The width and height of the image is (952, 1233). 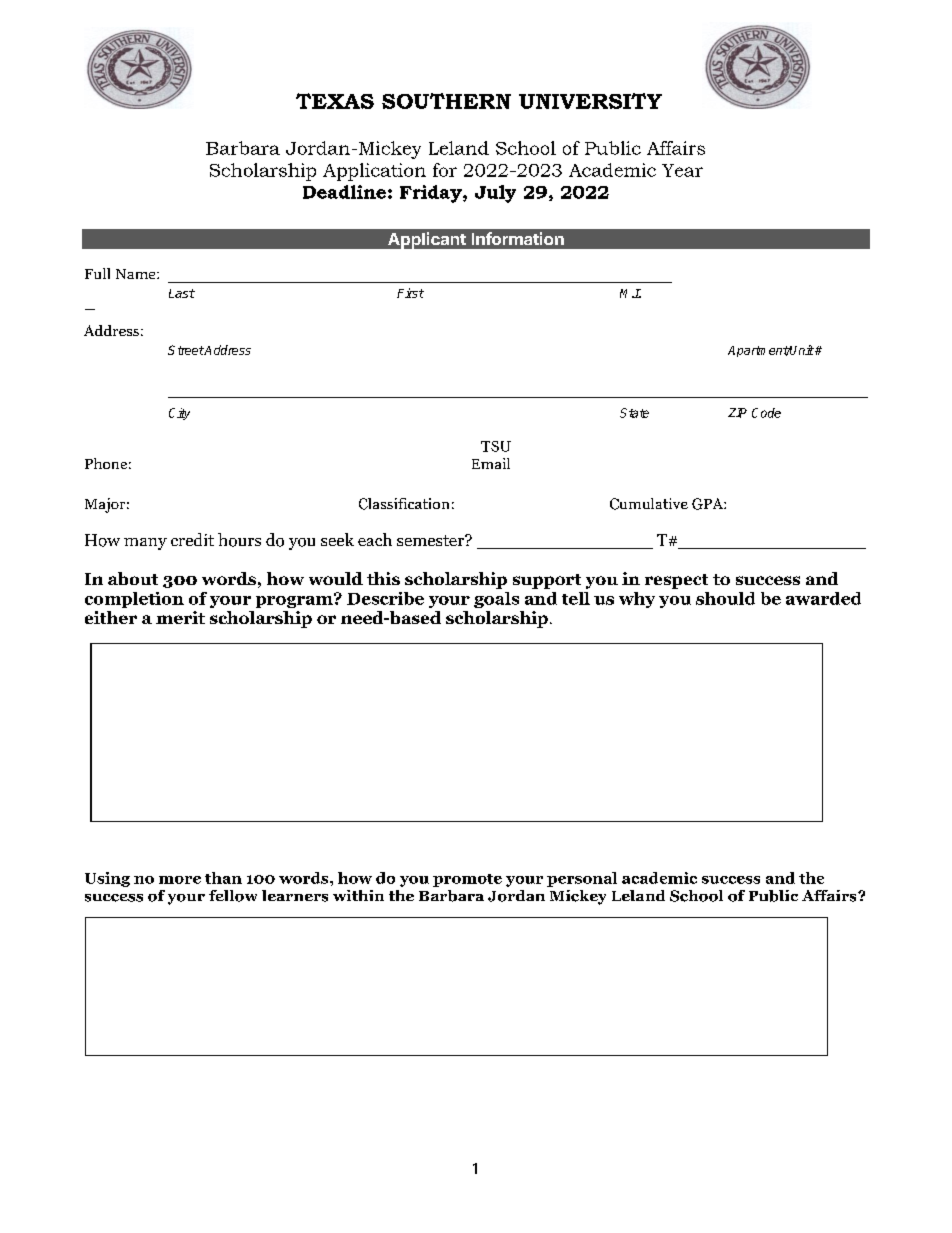 I want to click on personal, so click(x=582, y=879).
